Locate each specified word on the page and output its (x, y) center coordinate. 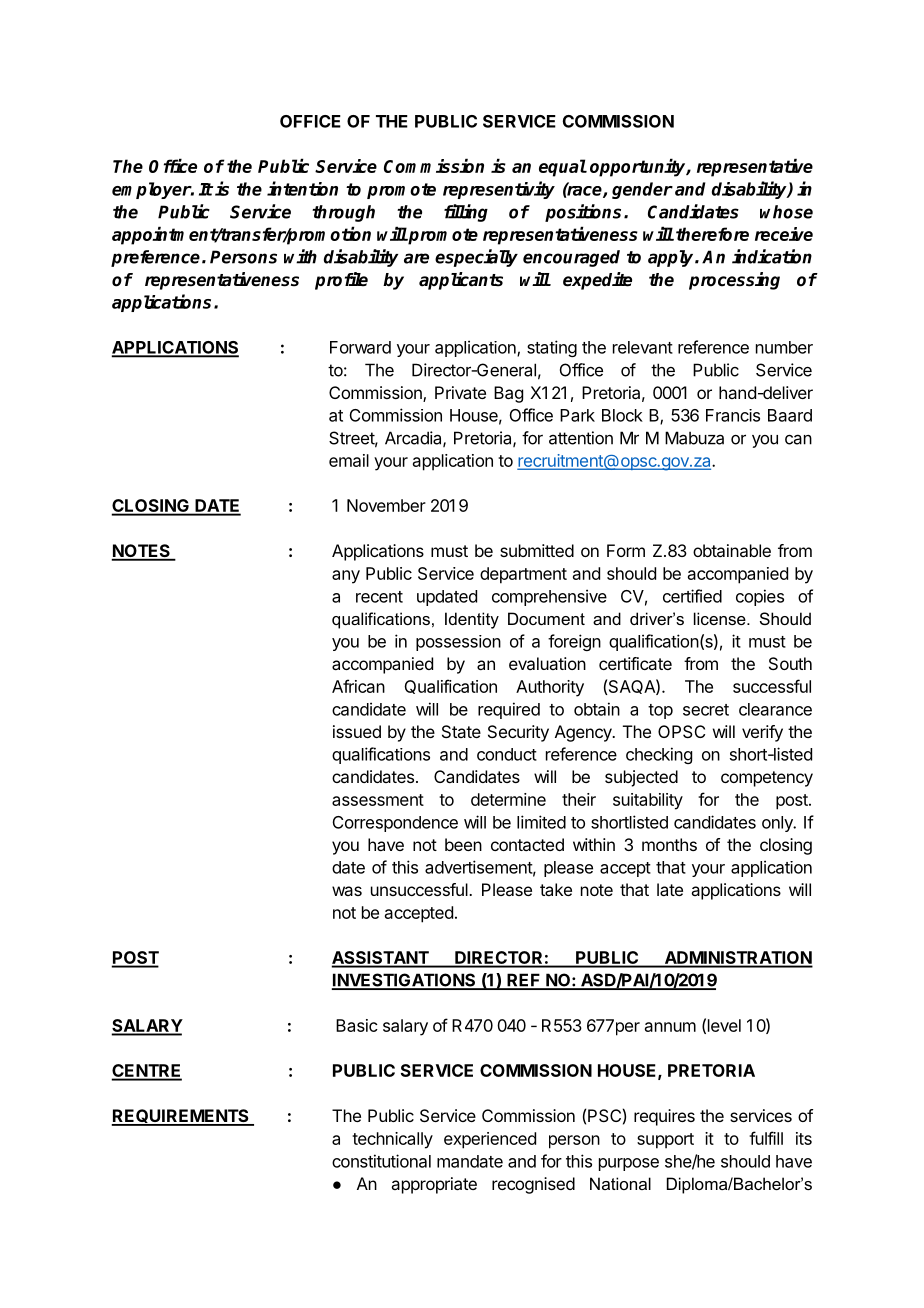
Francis (733, 415)
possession (458, 643)
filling (466, 213)
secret (706, 710)
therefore (712, 234)
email (349, 460)
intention (302, 188)
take (556, 889)
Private (460, 392)
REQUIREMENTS (181, 1117)
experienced (490, 1140)
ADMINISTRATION (737, 959)
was (347, 891)
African (358, 686)
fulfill (766, 1138)
